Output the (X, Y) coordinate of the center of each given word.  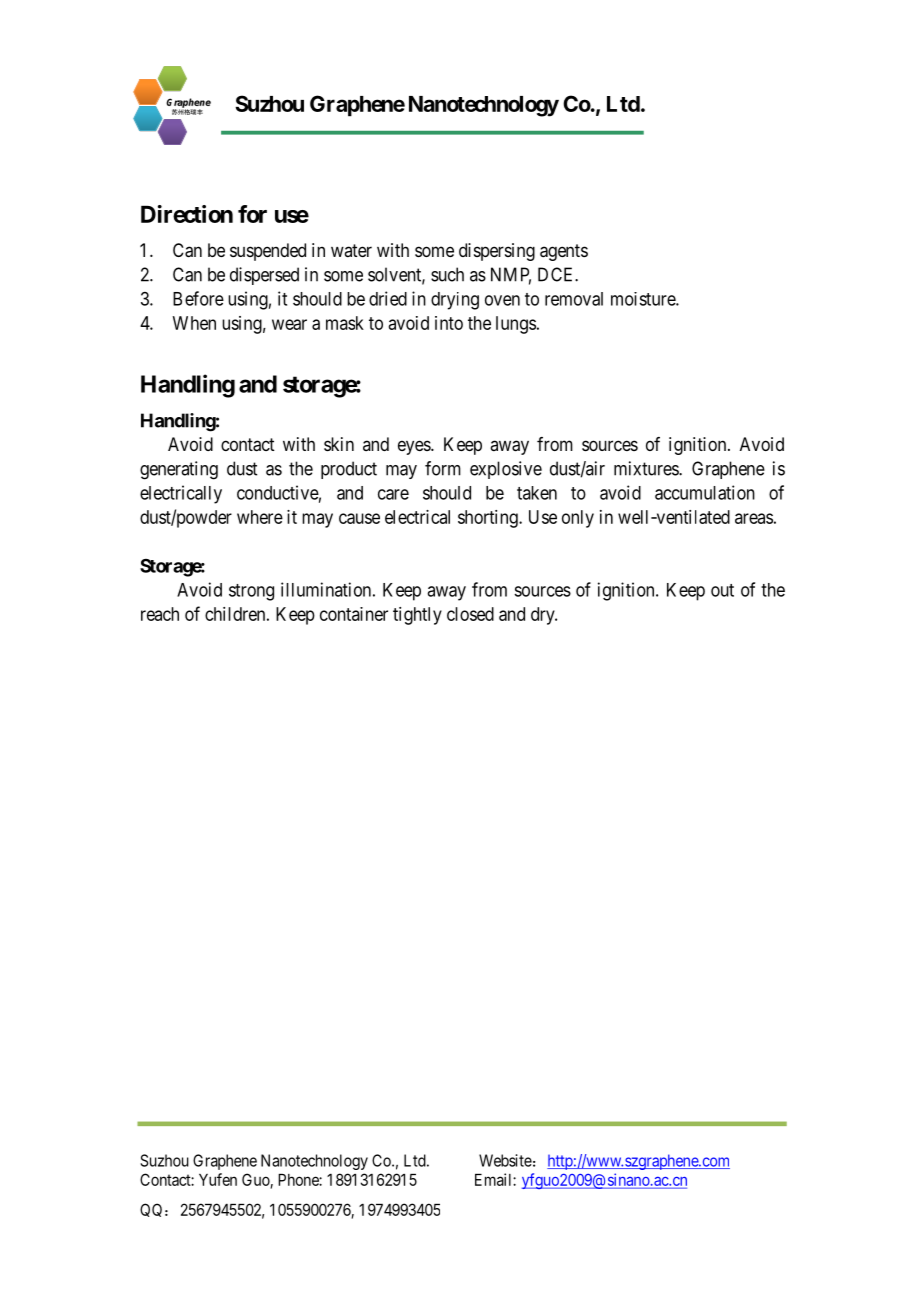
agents (564, 252)
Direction (187, 214)
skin (339, 444)
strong (251, 592)
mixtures (647, 468)
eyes (415, 447)
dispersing (497, 252)
